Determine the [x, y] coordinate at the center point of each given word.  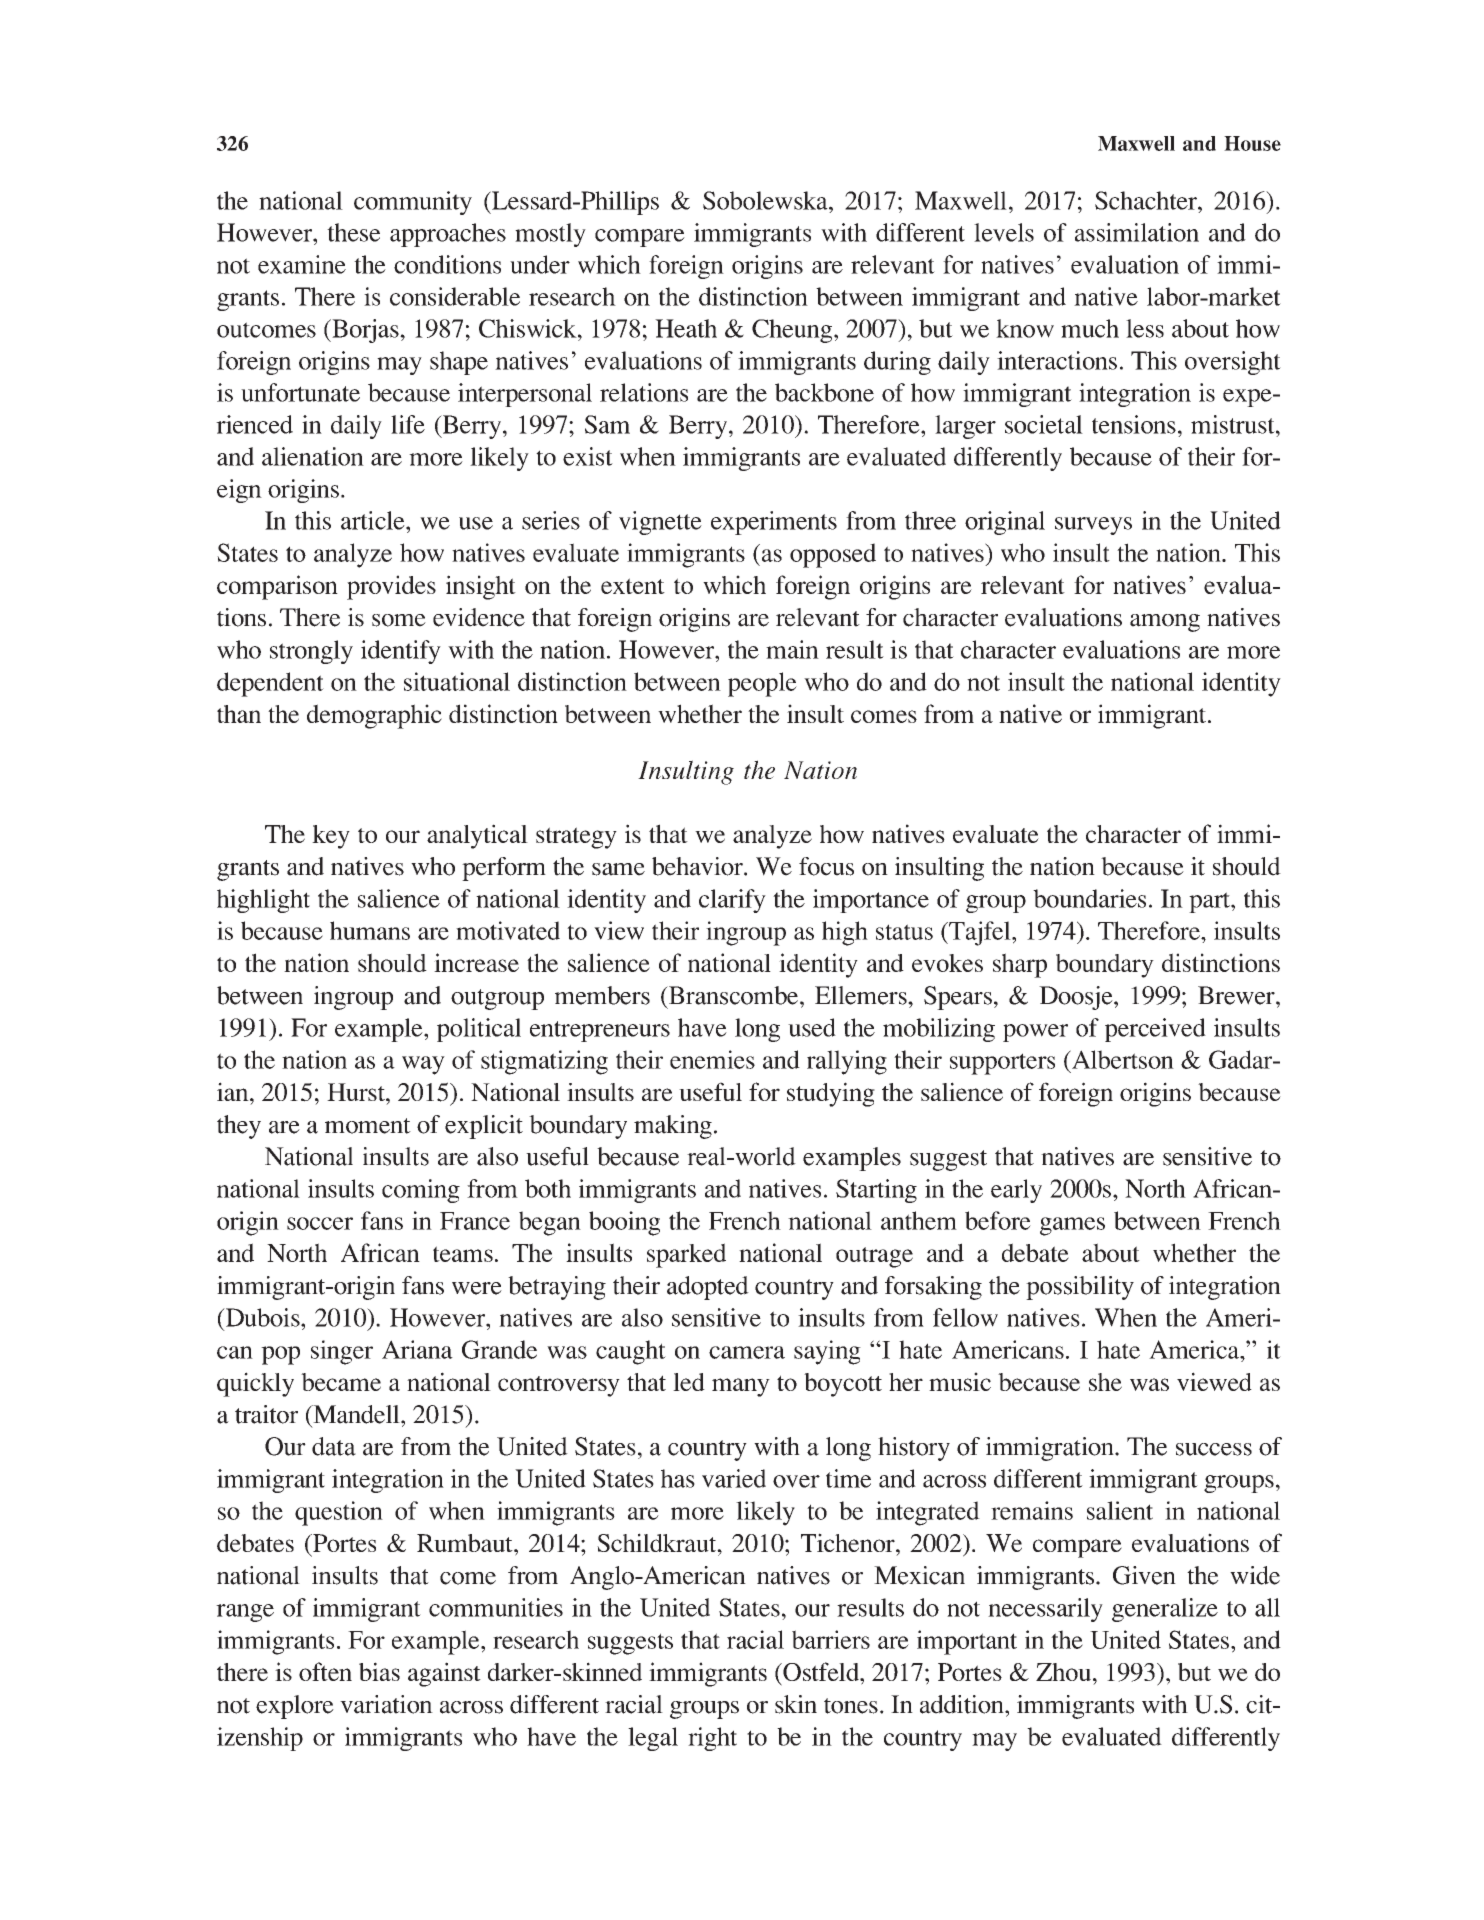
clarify [732, 901]
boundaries [1089, 898]
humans [370, 930]
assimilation [1137, 232]
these [353, 232]
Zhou [1063, 1672]
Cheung [793, 331]
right [712, 1739]
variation [386, 1704]
